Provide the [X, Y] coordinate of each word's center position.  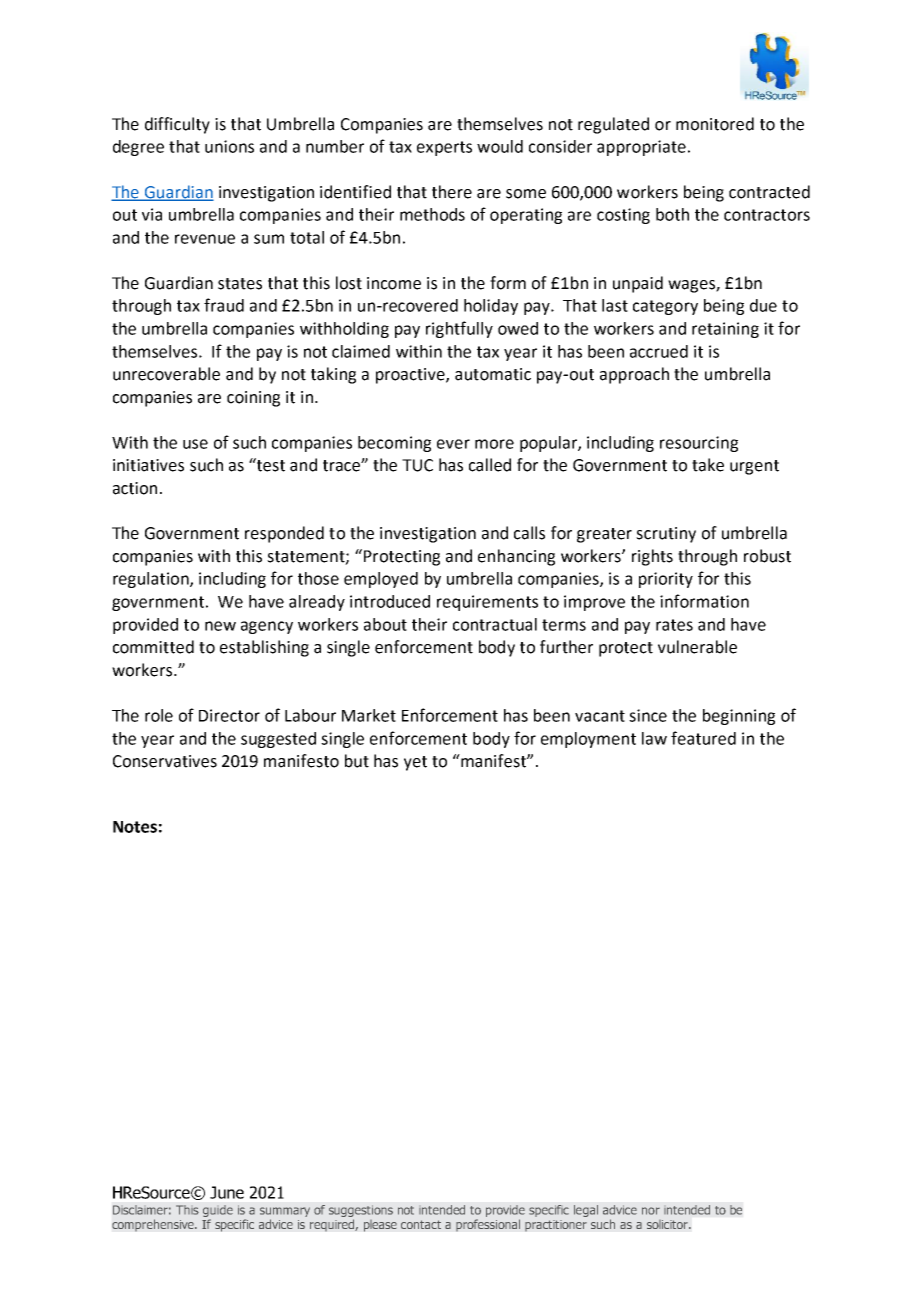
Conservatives [165, 761]
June [227, 1192]
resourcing [699, 444]
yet [415, 763]
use [195, 444]
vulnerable [697, 647]
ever [453, 444]
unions [229, 146]
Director [229, 715]
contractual [495, 624]
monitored [715, 124]
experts [444, 148]
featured [703, 738]
